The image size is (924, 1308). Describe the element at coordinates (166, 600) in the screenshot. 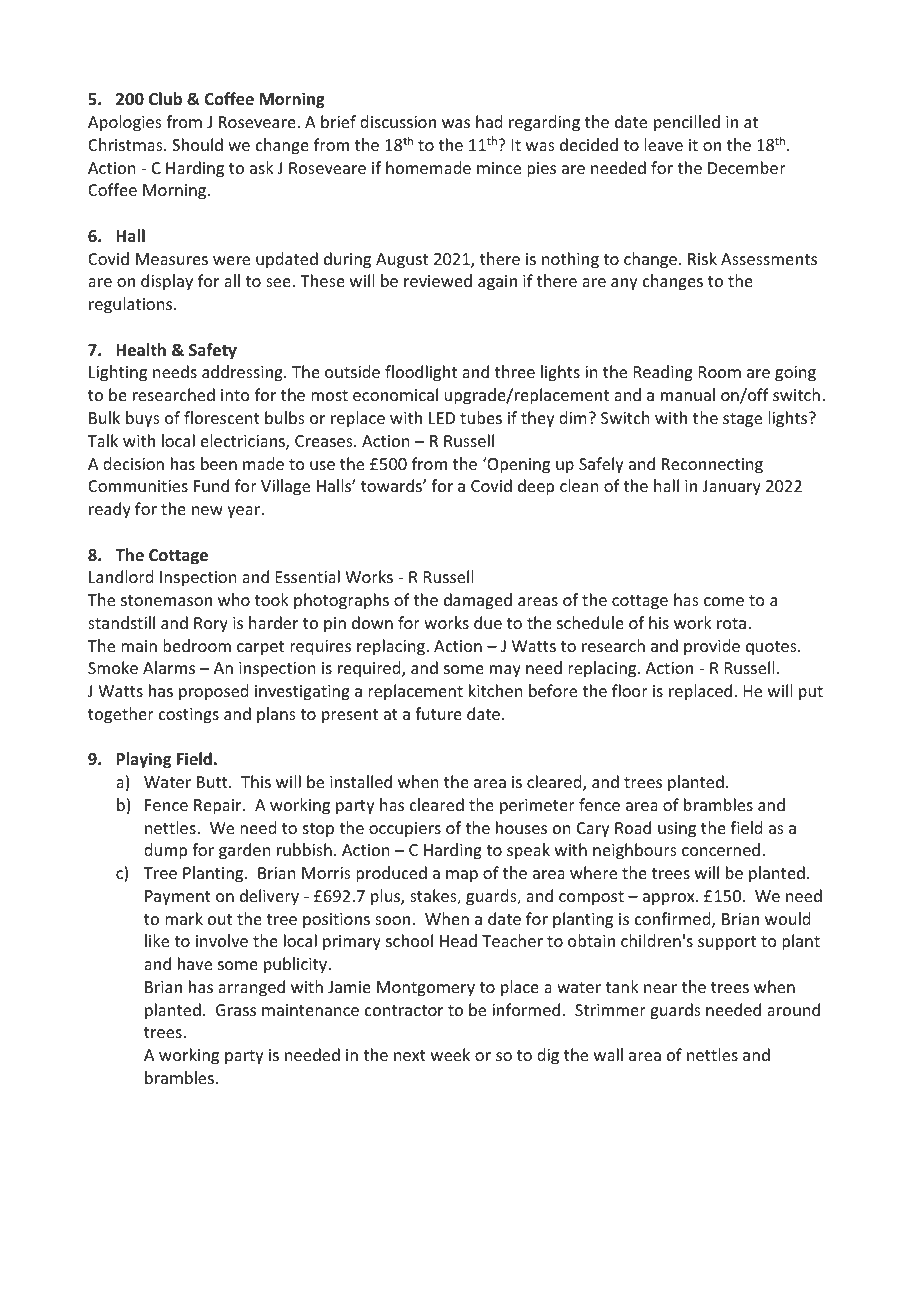

I see `stonemason` at that location.
